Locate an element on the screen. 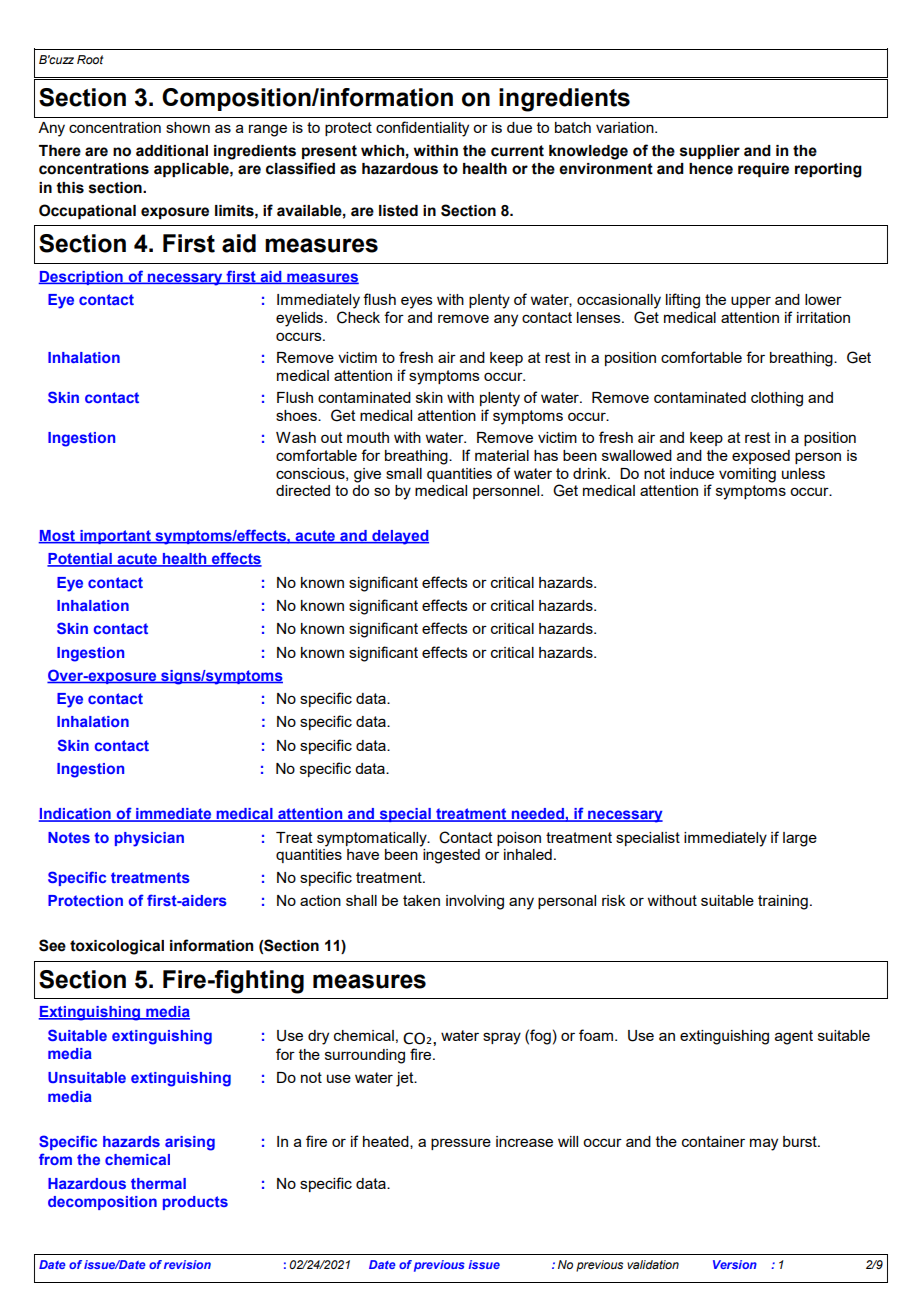  important is located at coordinates (115, 537).
